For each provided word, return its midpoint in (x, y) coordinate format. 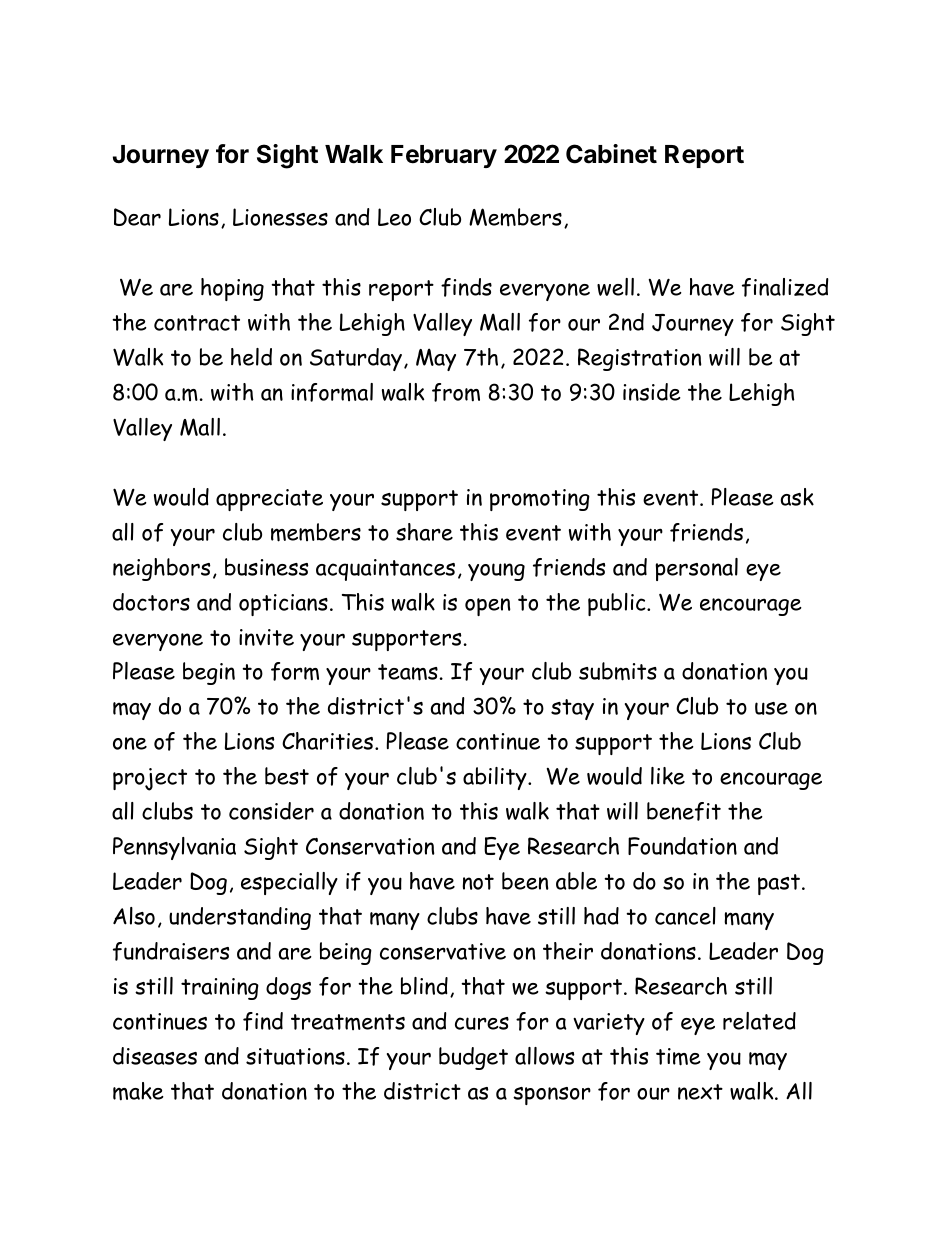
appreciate (269, 500)
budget (473, 1058)
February (444, 156)
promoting (540, 500)
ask (797, 497)
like (668, 776)
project (150, 779)
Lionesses (280, 217)
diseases (155, 1056)
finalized (785, 287)
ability (496, 778)
